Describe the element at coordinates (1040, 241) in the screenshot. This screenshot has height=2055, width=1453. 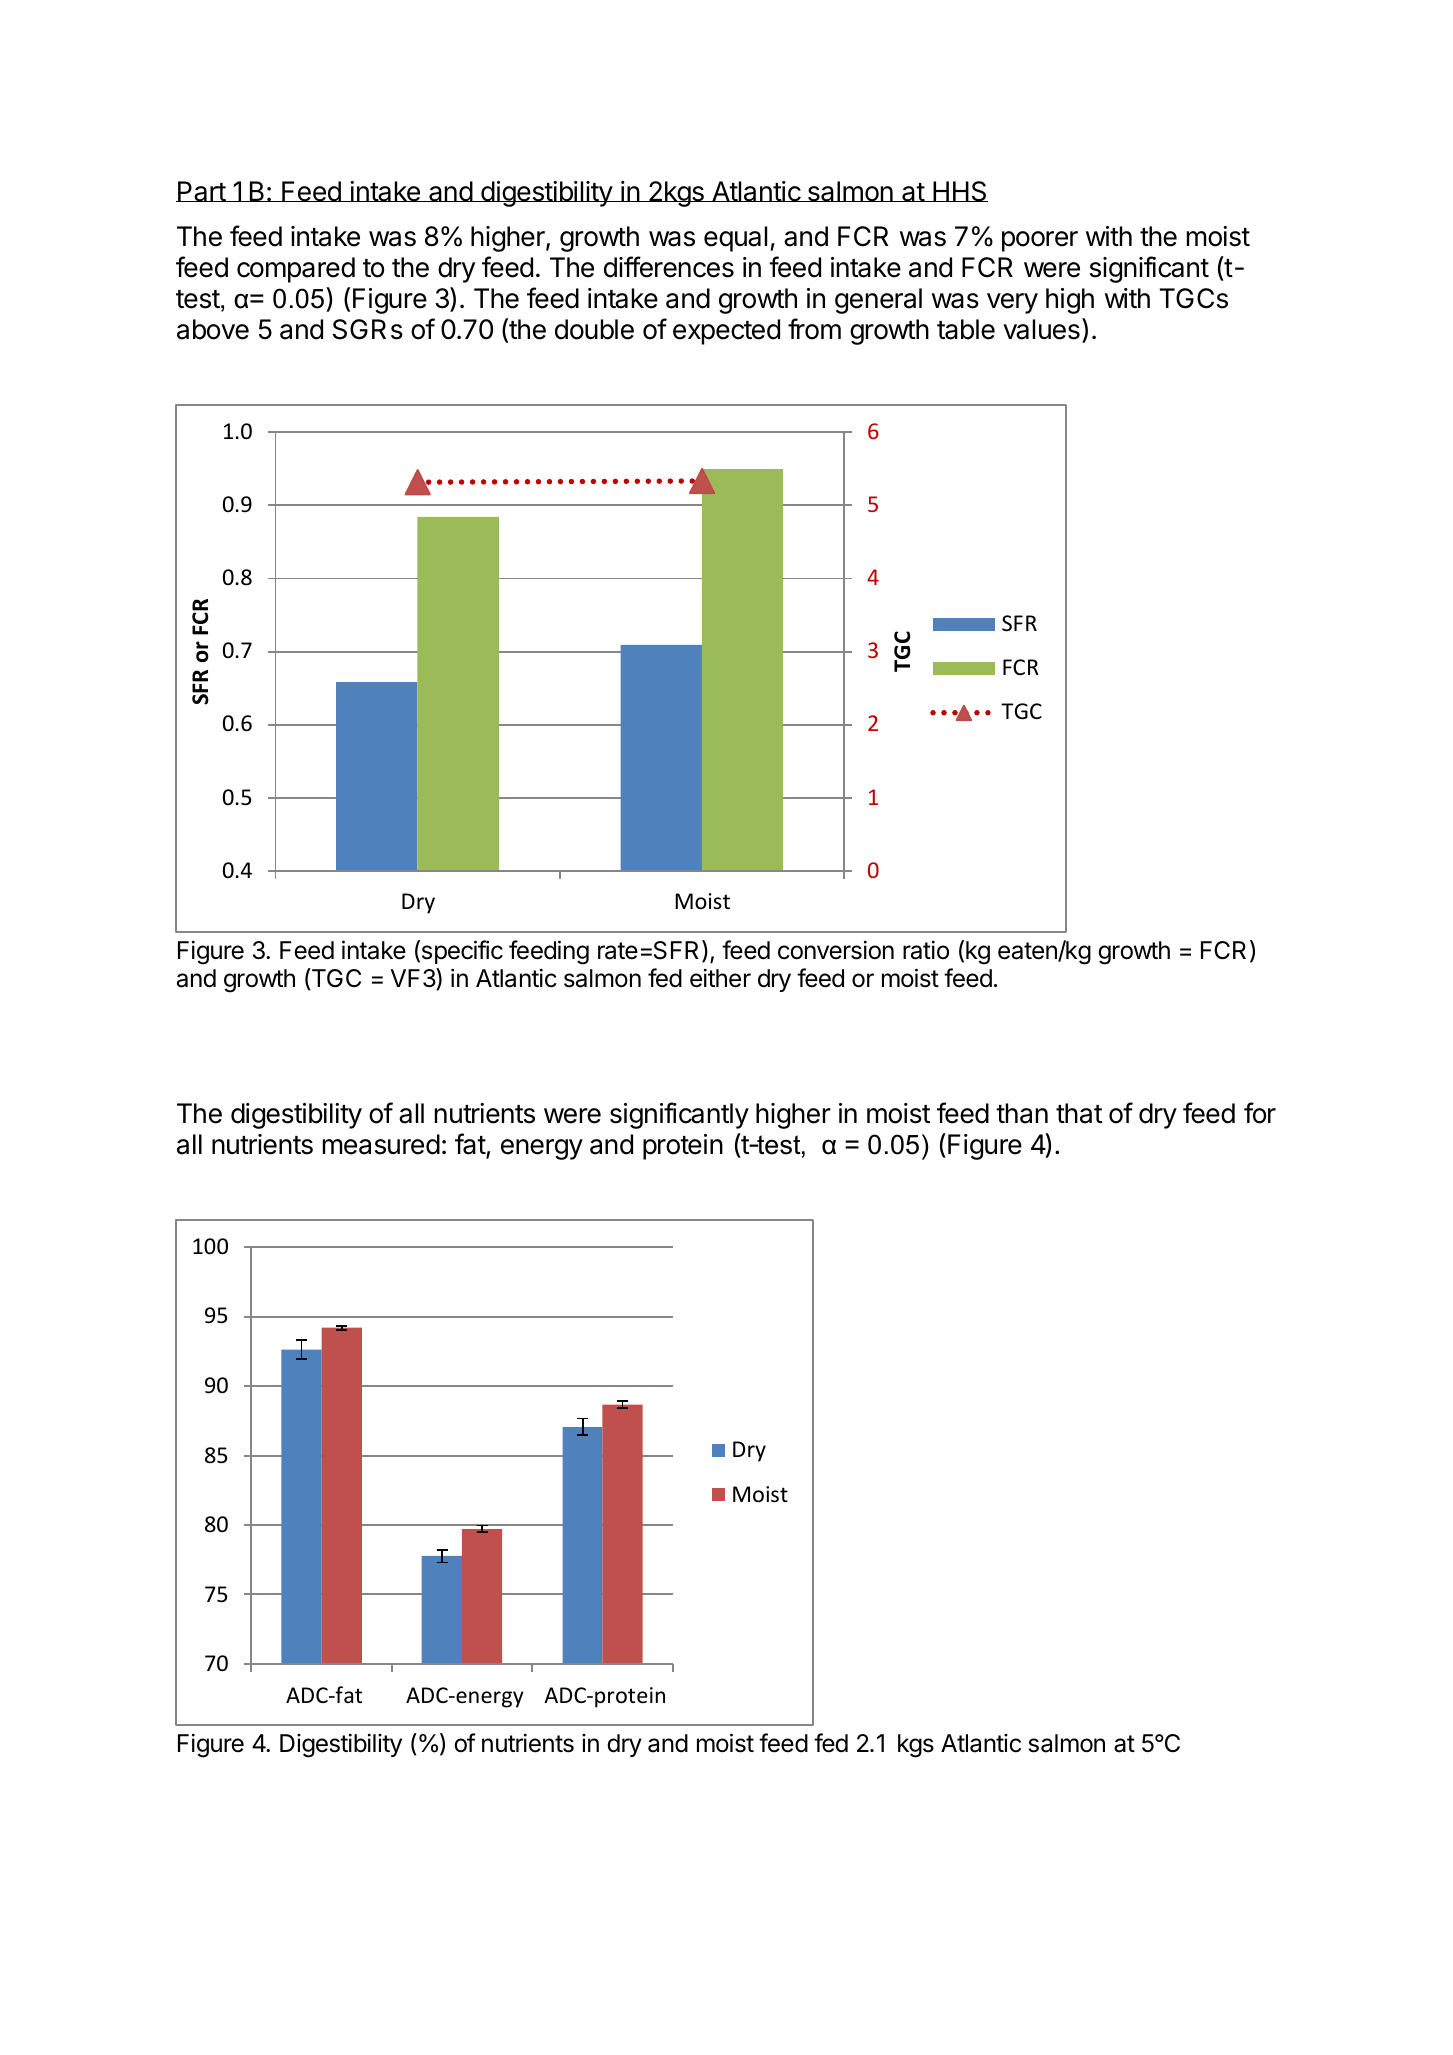
I see `poorer` at that location.
